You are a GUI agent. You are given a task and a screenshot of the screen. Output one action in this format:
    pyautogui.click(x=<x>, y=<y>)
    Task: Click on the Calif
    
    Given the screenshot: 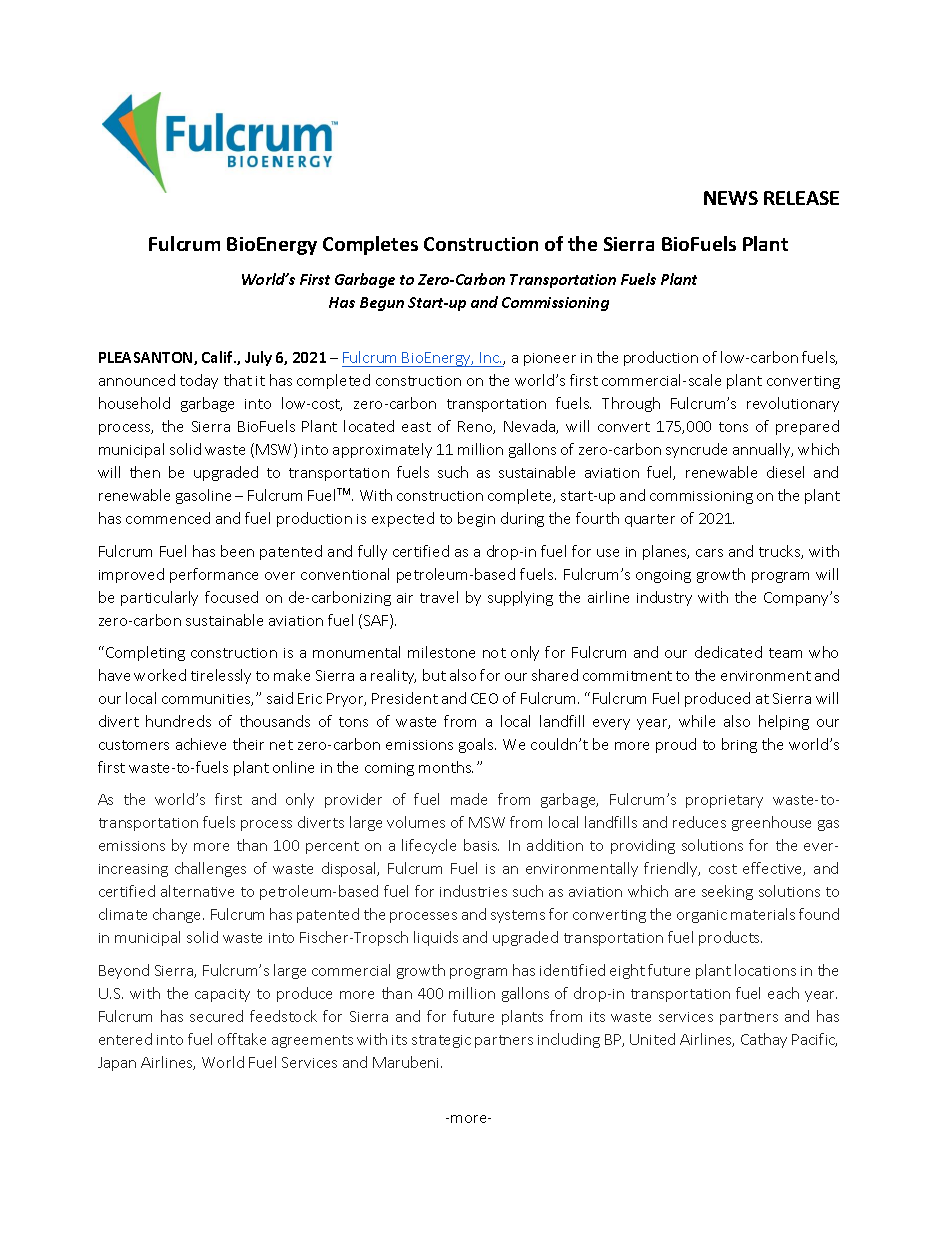 What is the action you would take?
    pyautogui.click(x=219, y=357)
